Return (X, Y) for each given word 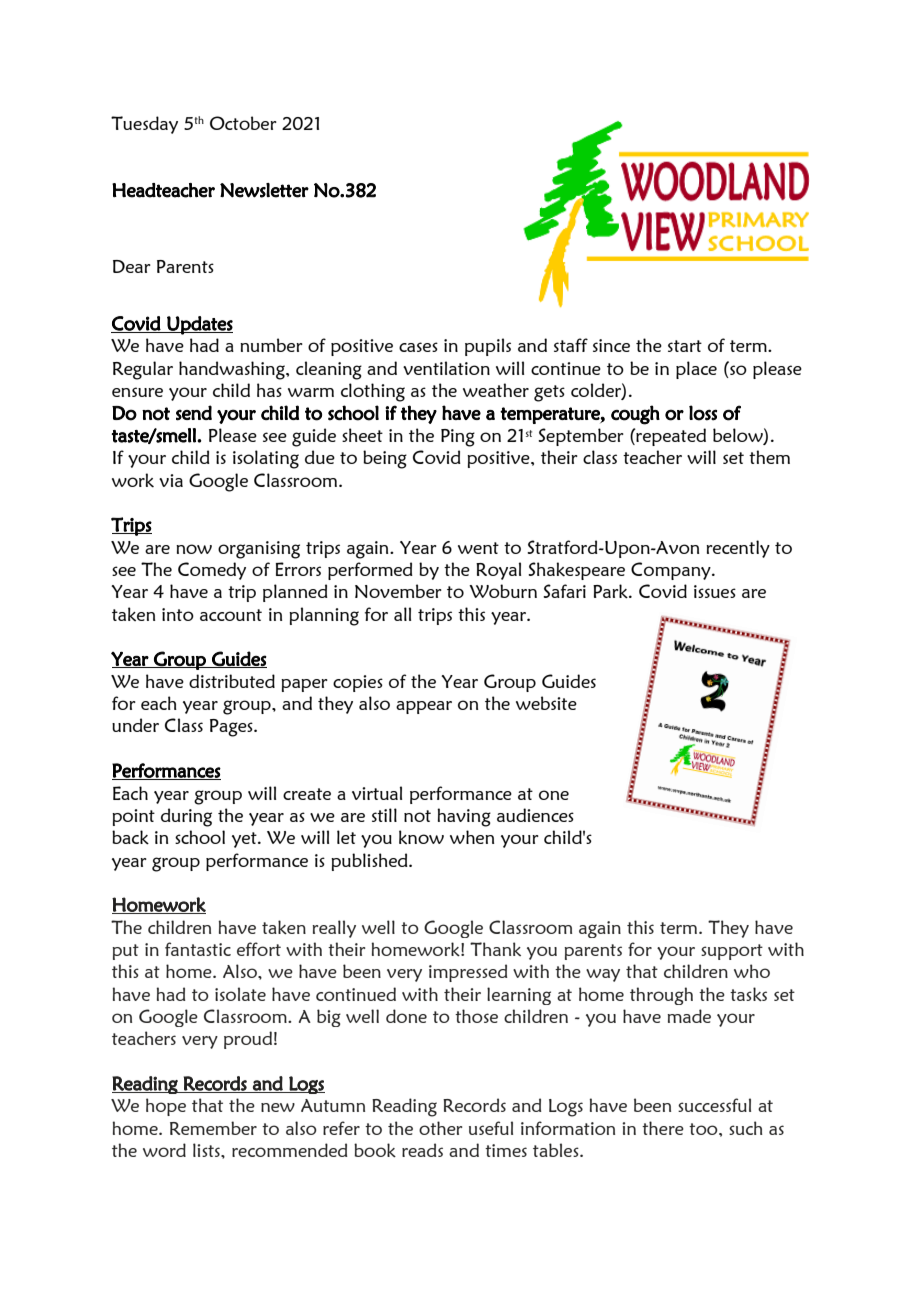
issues (715, 591)
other (441, 1128)
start (685, 346)
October (243, 123)
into (178, 614)
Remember (213, 1128)
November (398, 591)
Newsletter (264, 190)
